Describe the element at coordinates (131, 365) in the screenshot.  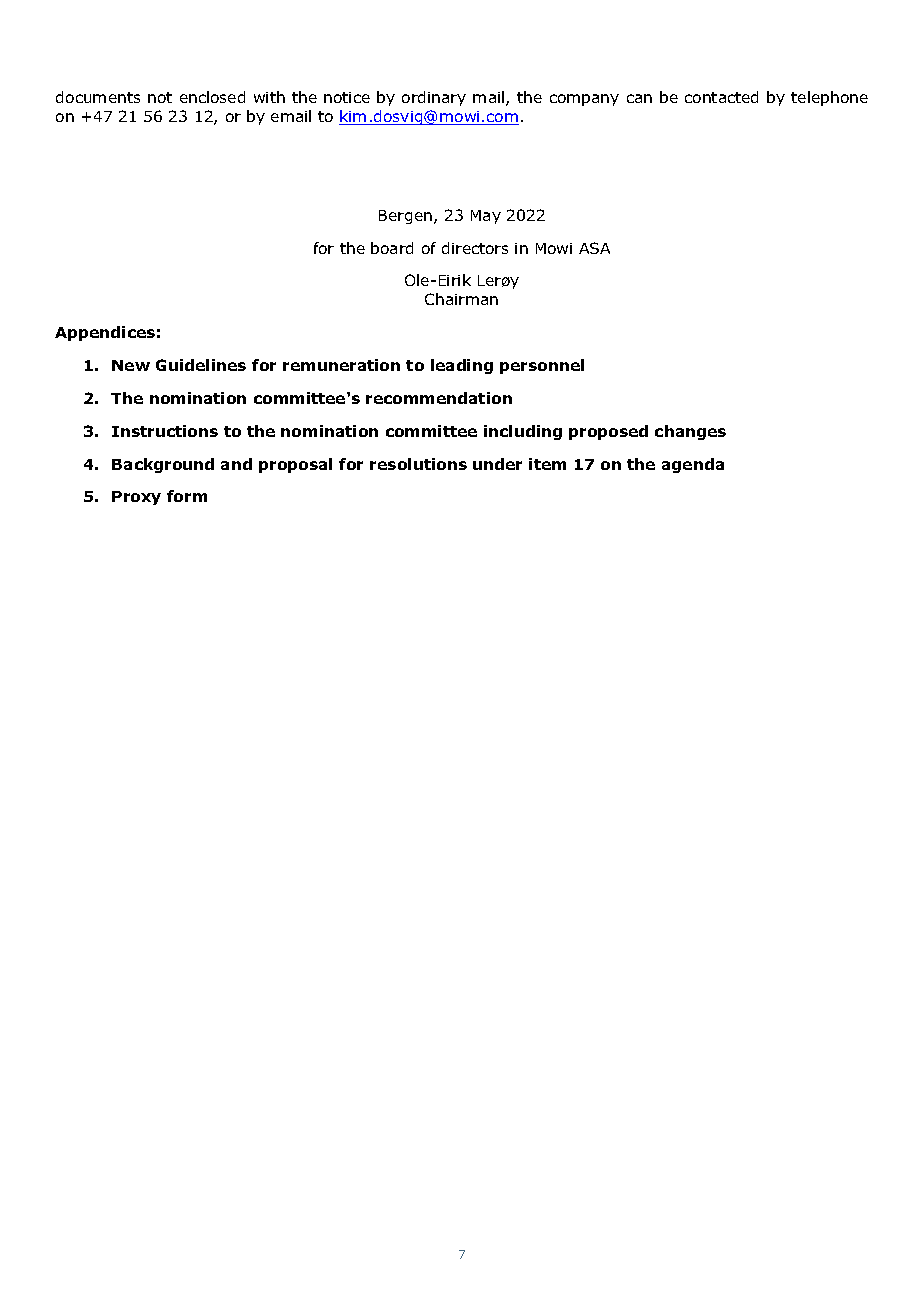
I see `New` at that location.
